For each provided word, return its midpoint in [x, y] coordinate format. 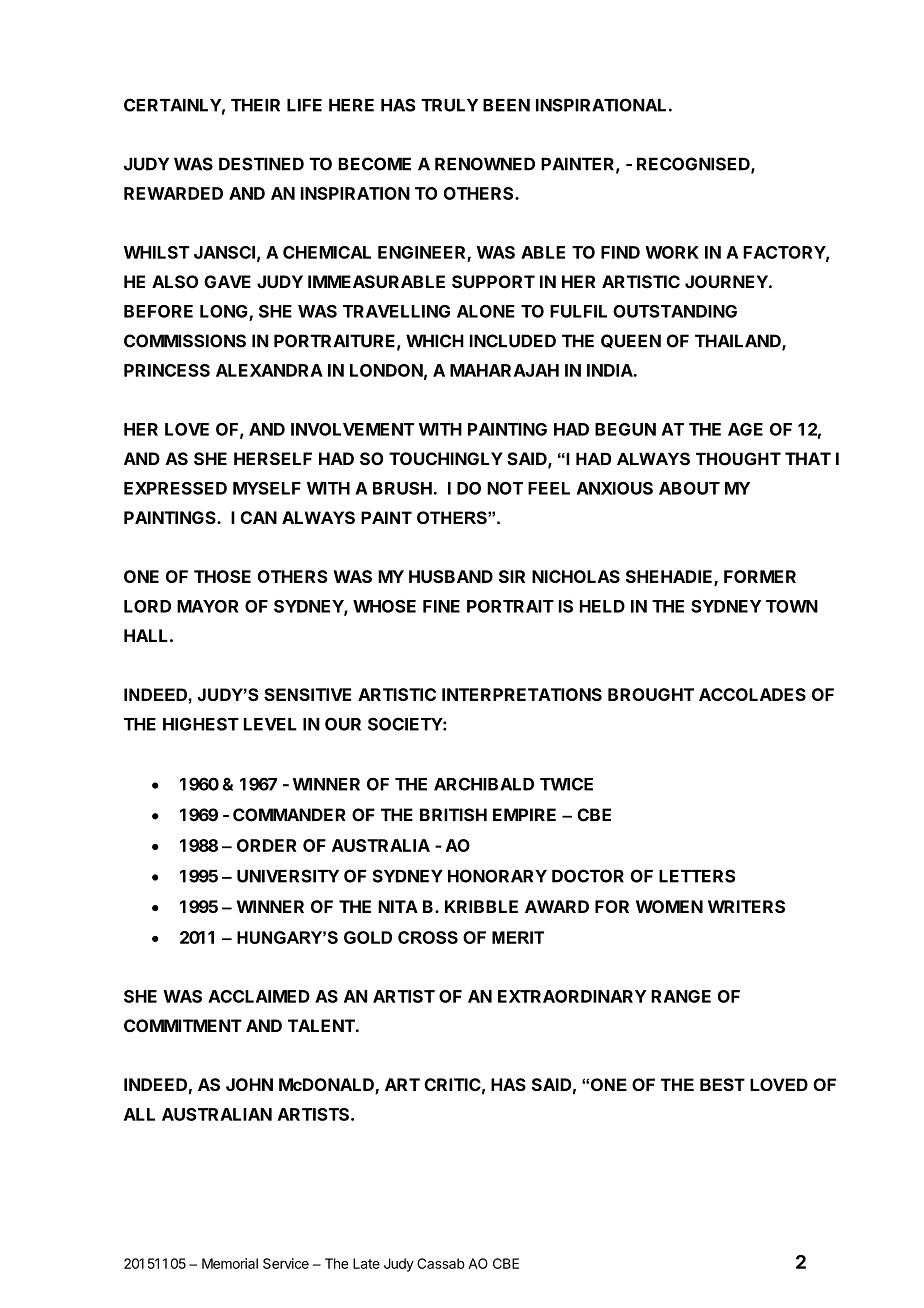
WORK [672, 252]
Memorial [230, 1263]
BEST [722, 1084]
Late [366, 1263]
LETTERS [697, 876]
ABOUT [689, 488]
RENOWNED [485, 164]
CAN [258, 517]
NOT [505, 488]
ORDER [266, 845]
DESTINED [261, 164]
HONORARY [497, 876]
